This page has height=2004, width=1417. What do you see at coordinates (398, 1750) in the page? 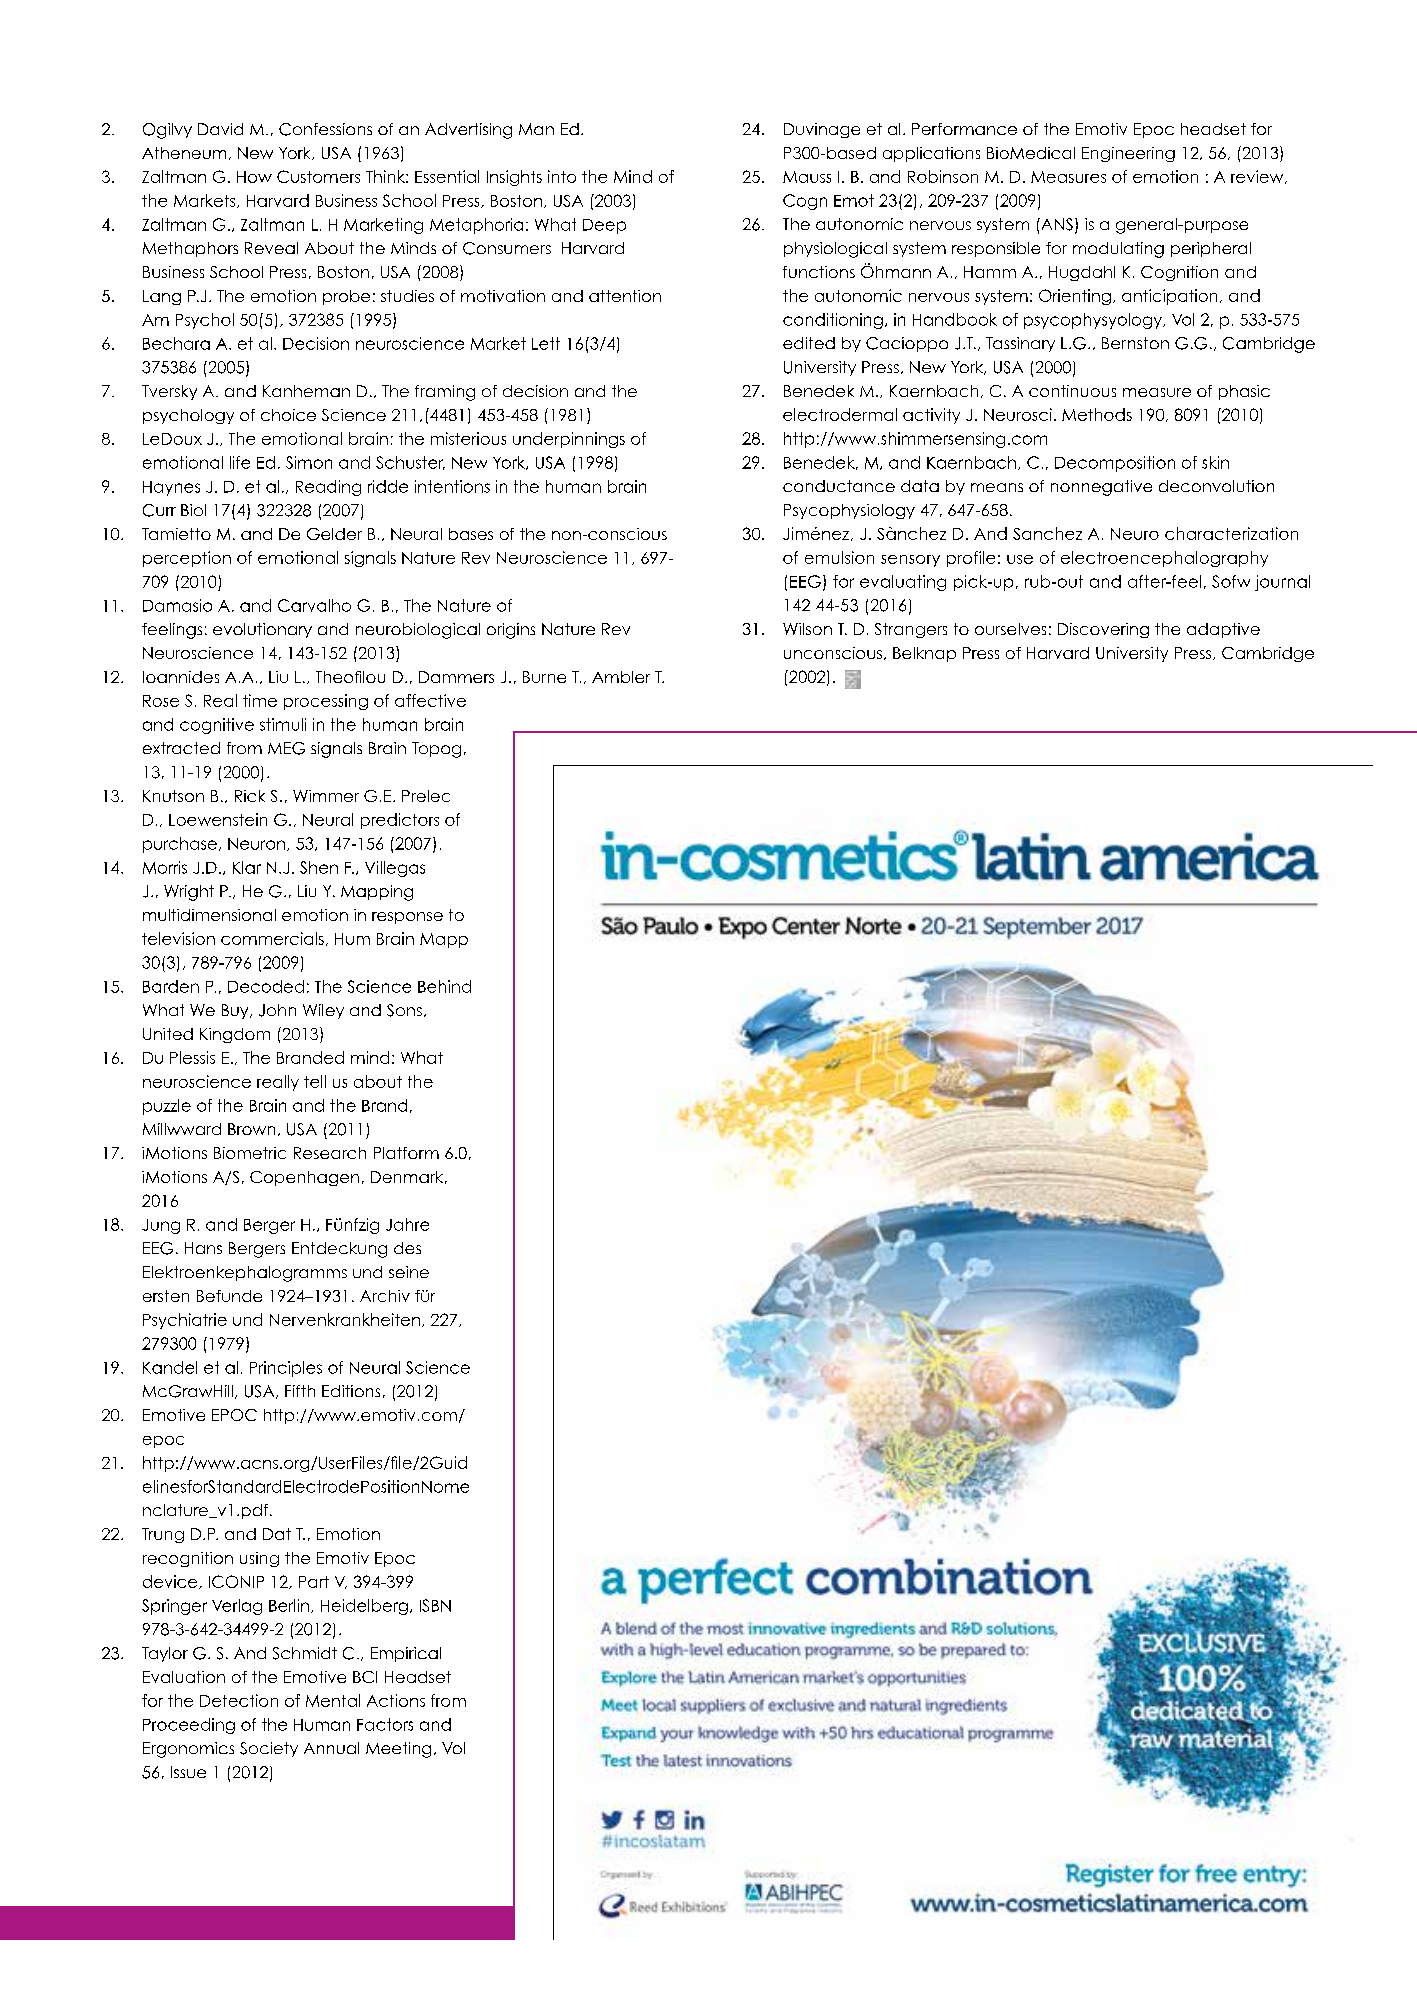
I see `Meeting` at bounding box center [398, 1750].
